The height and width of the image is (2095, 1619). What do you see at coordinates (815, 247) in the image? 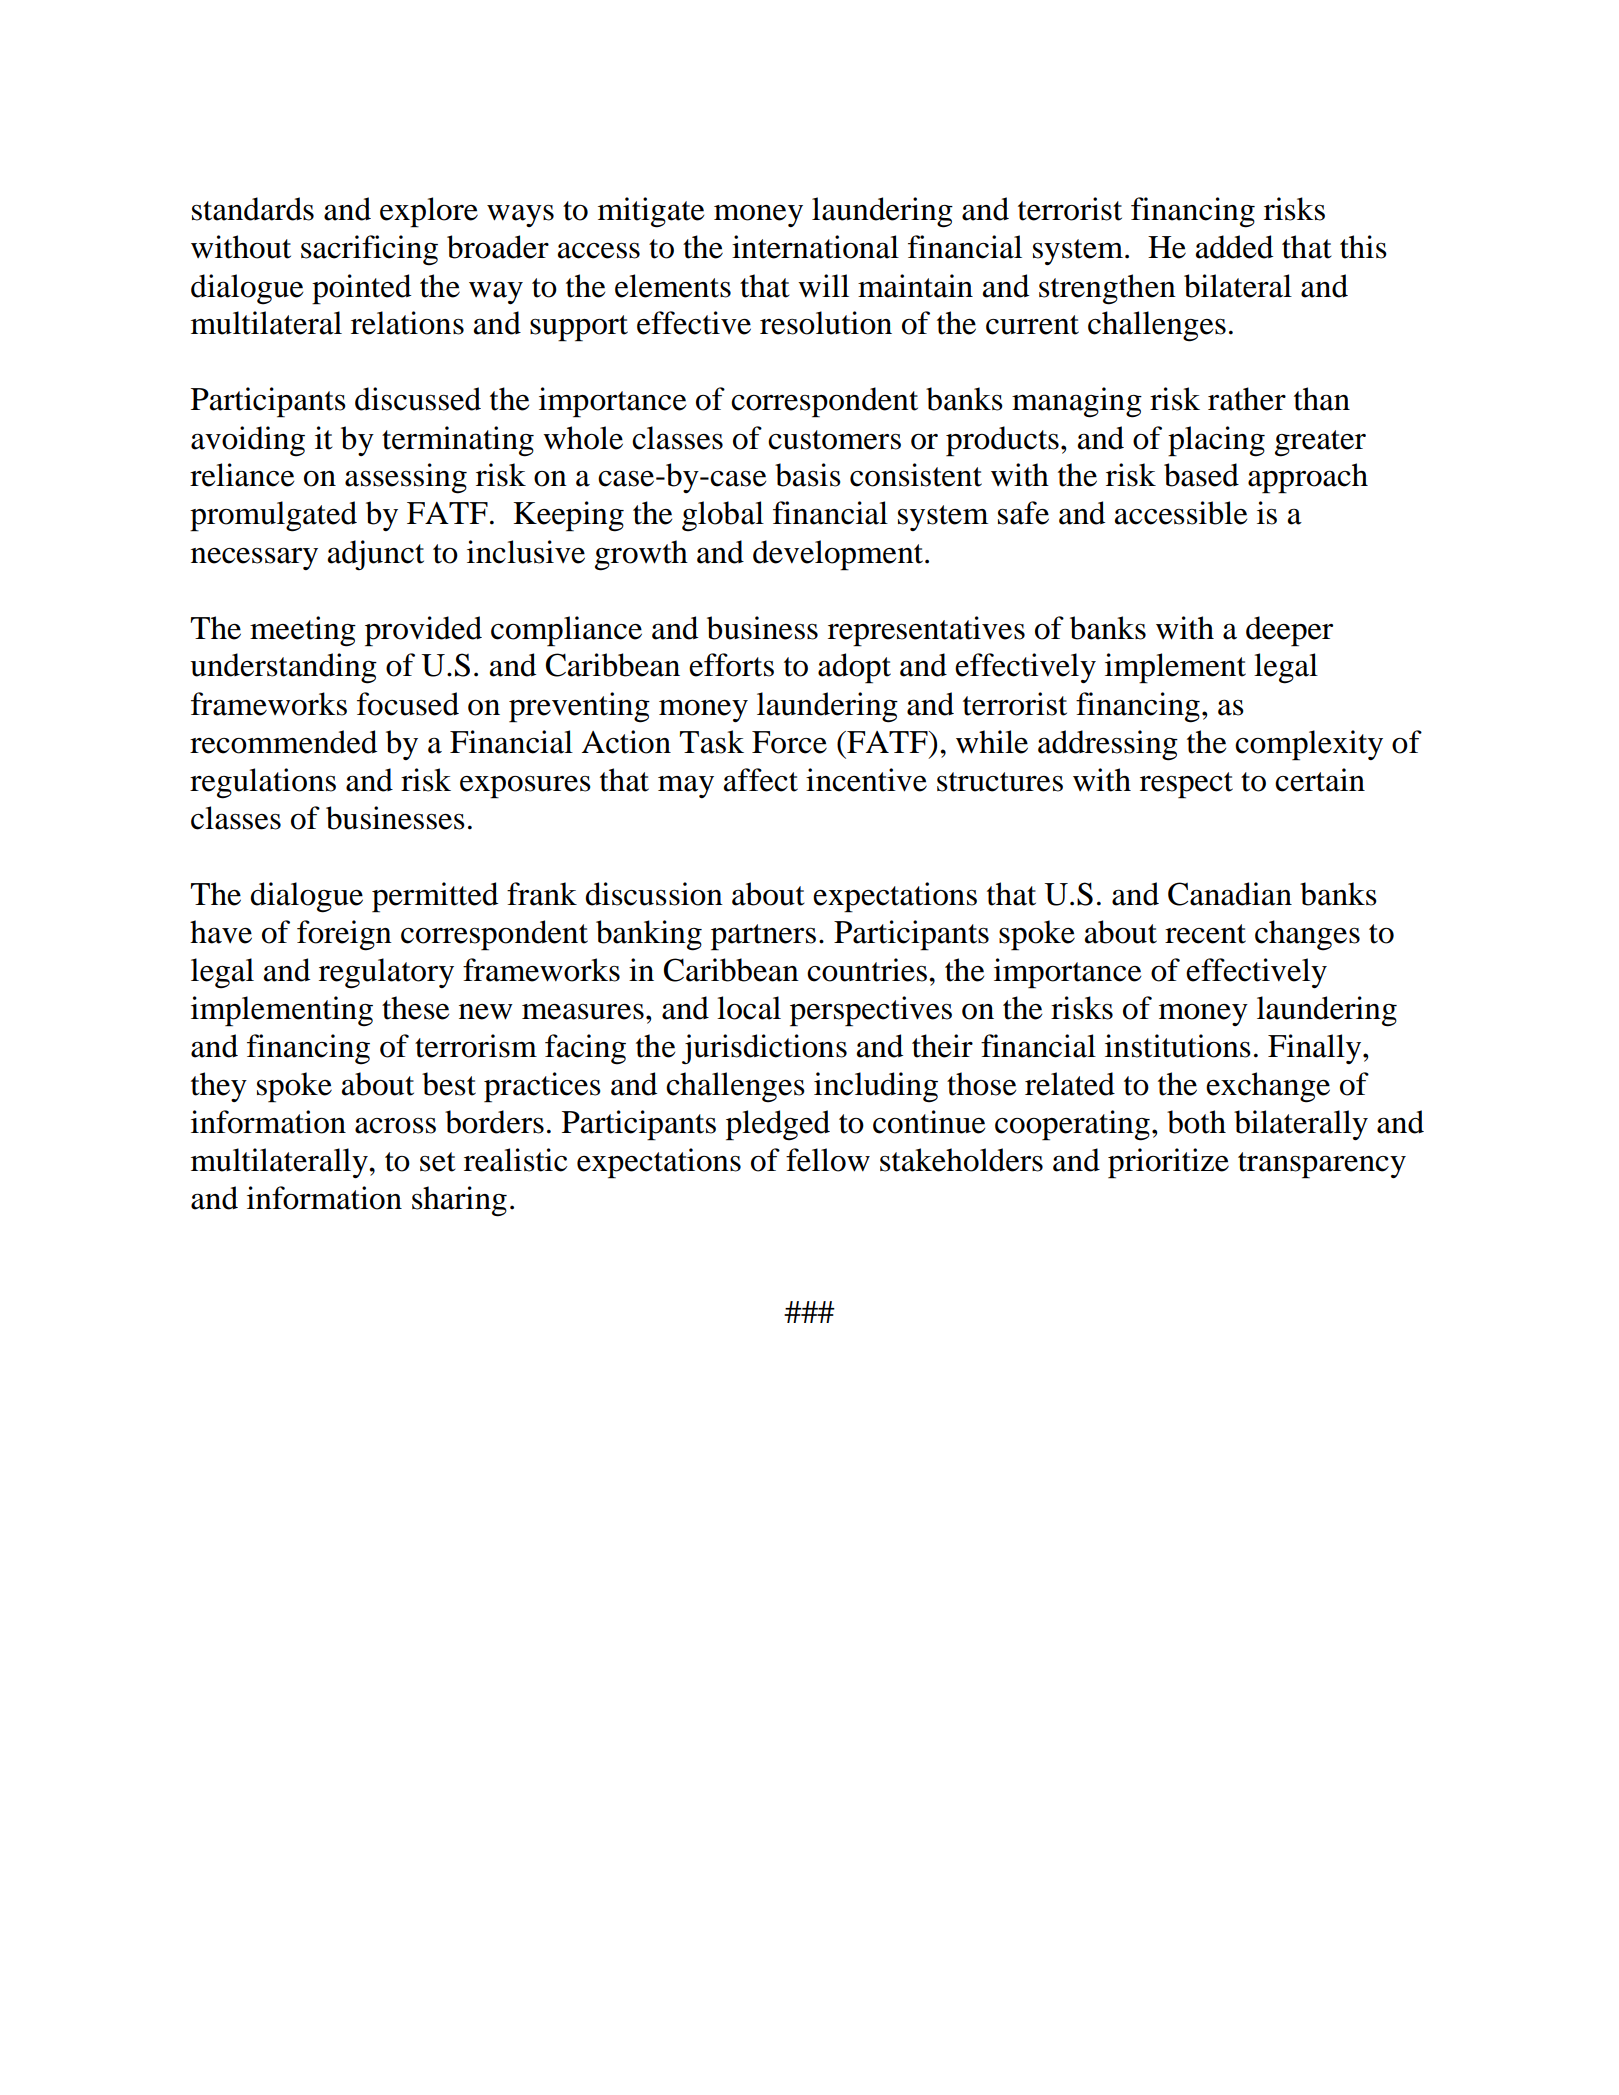
I see `international` at bounding box center [815, 247].
